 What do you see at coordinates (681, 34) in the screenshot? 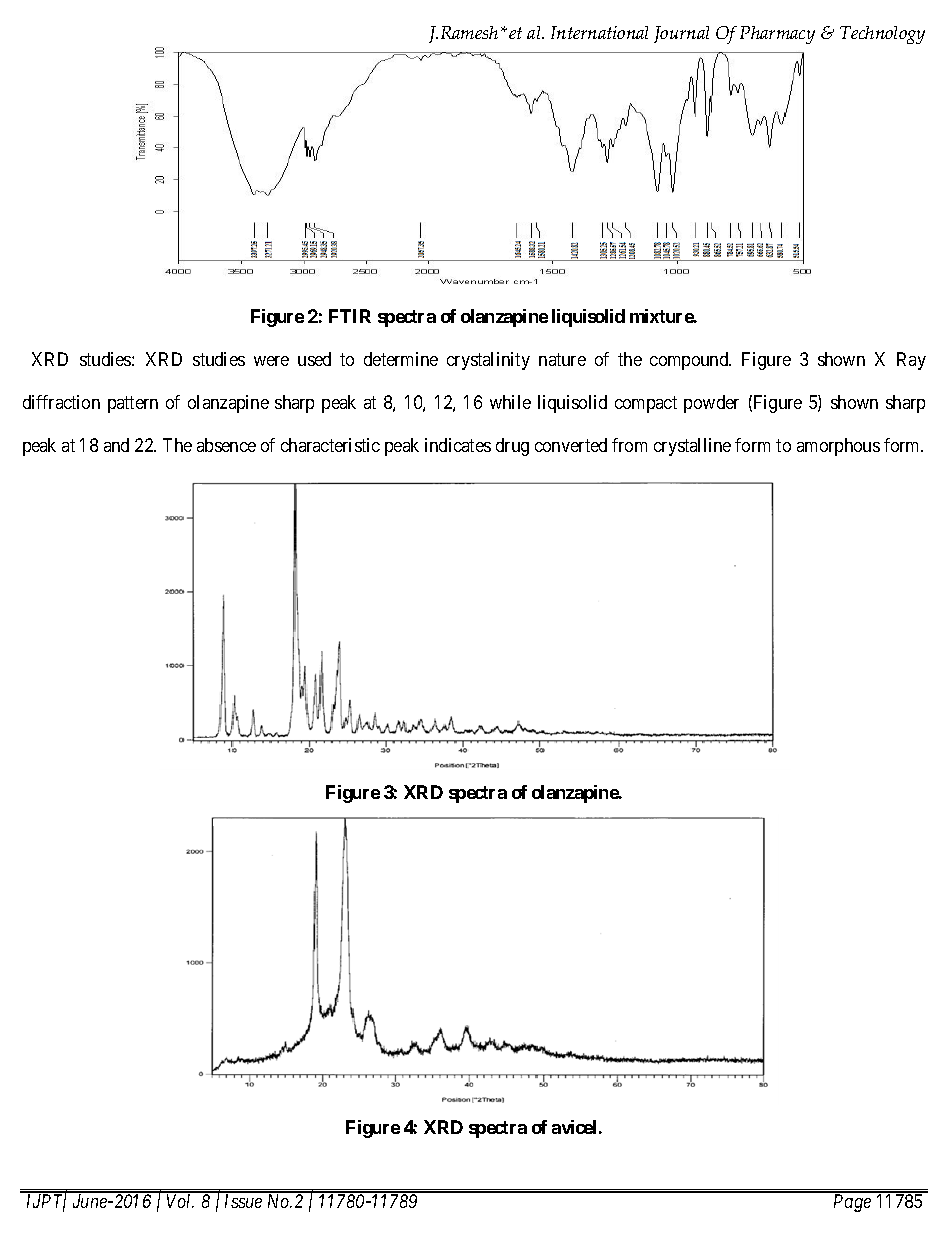
I see `Journal` at bounding box center [681, 34].
